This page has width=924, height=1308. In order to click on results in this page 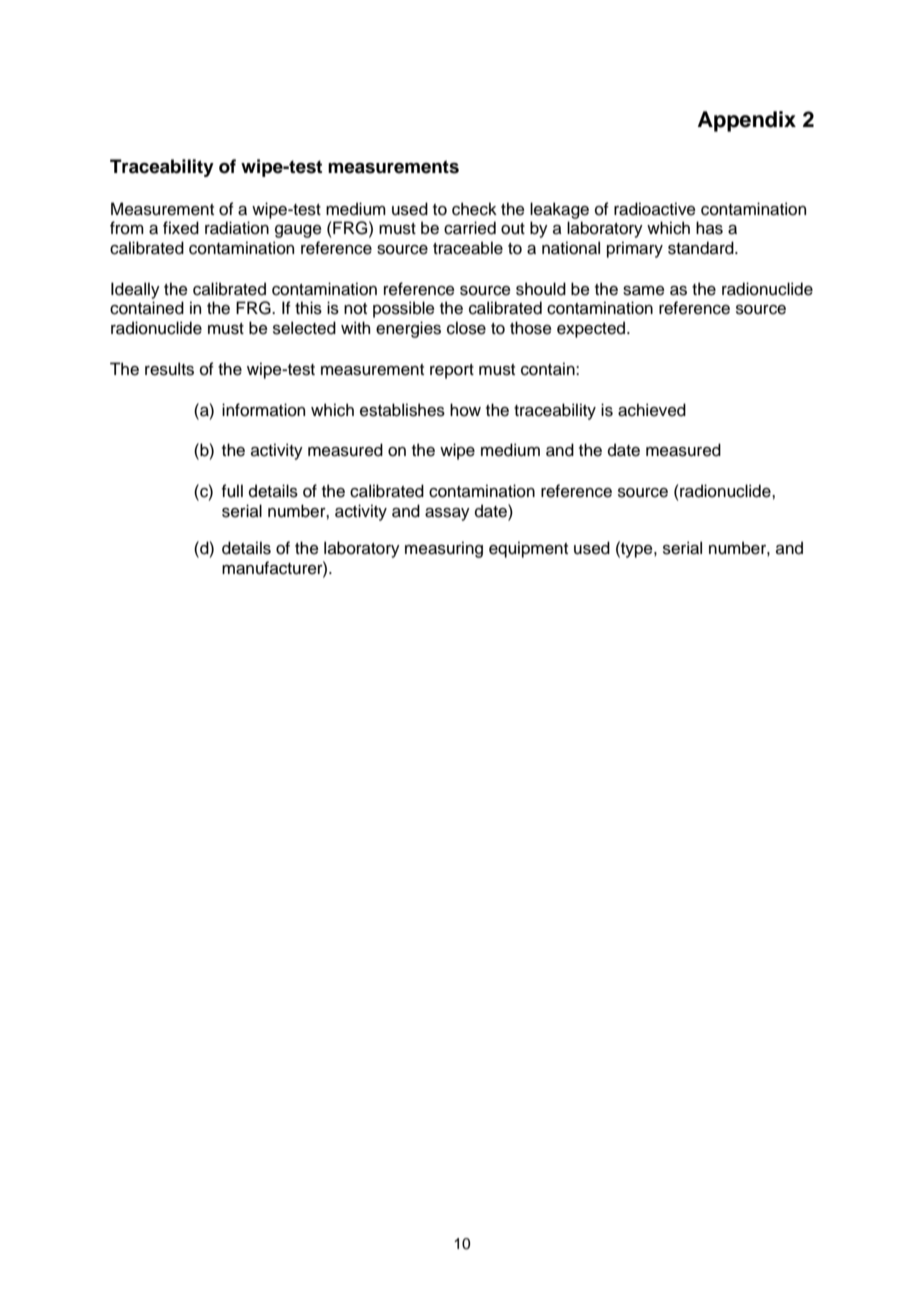, I will do `click(169, 369)`.
